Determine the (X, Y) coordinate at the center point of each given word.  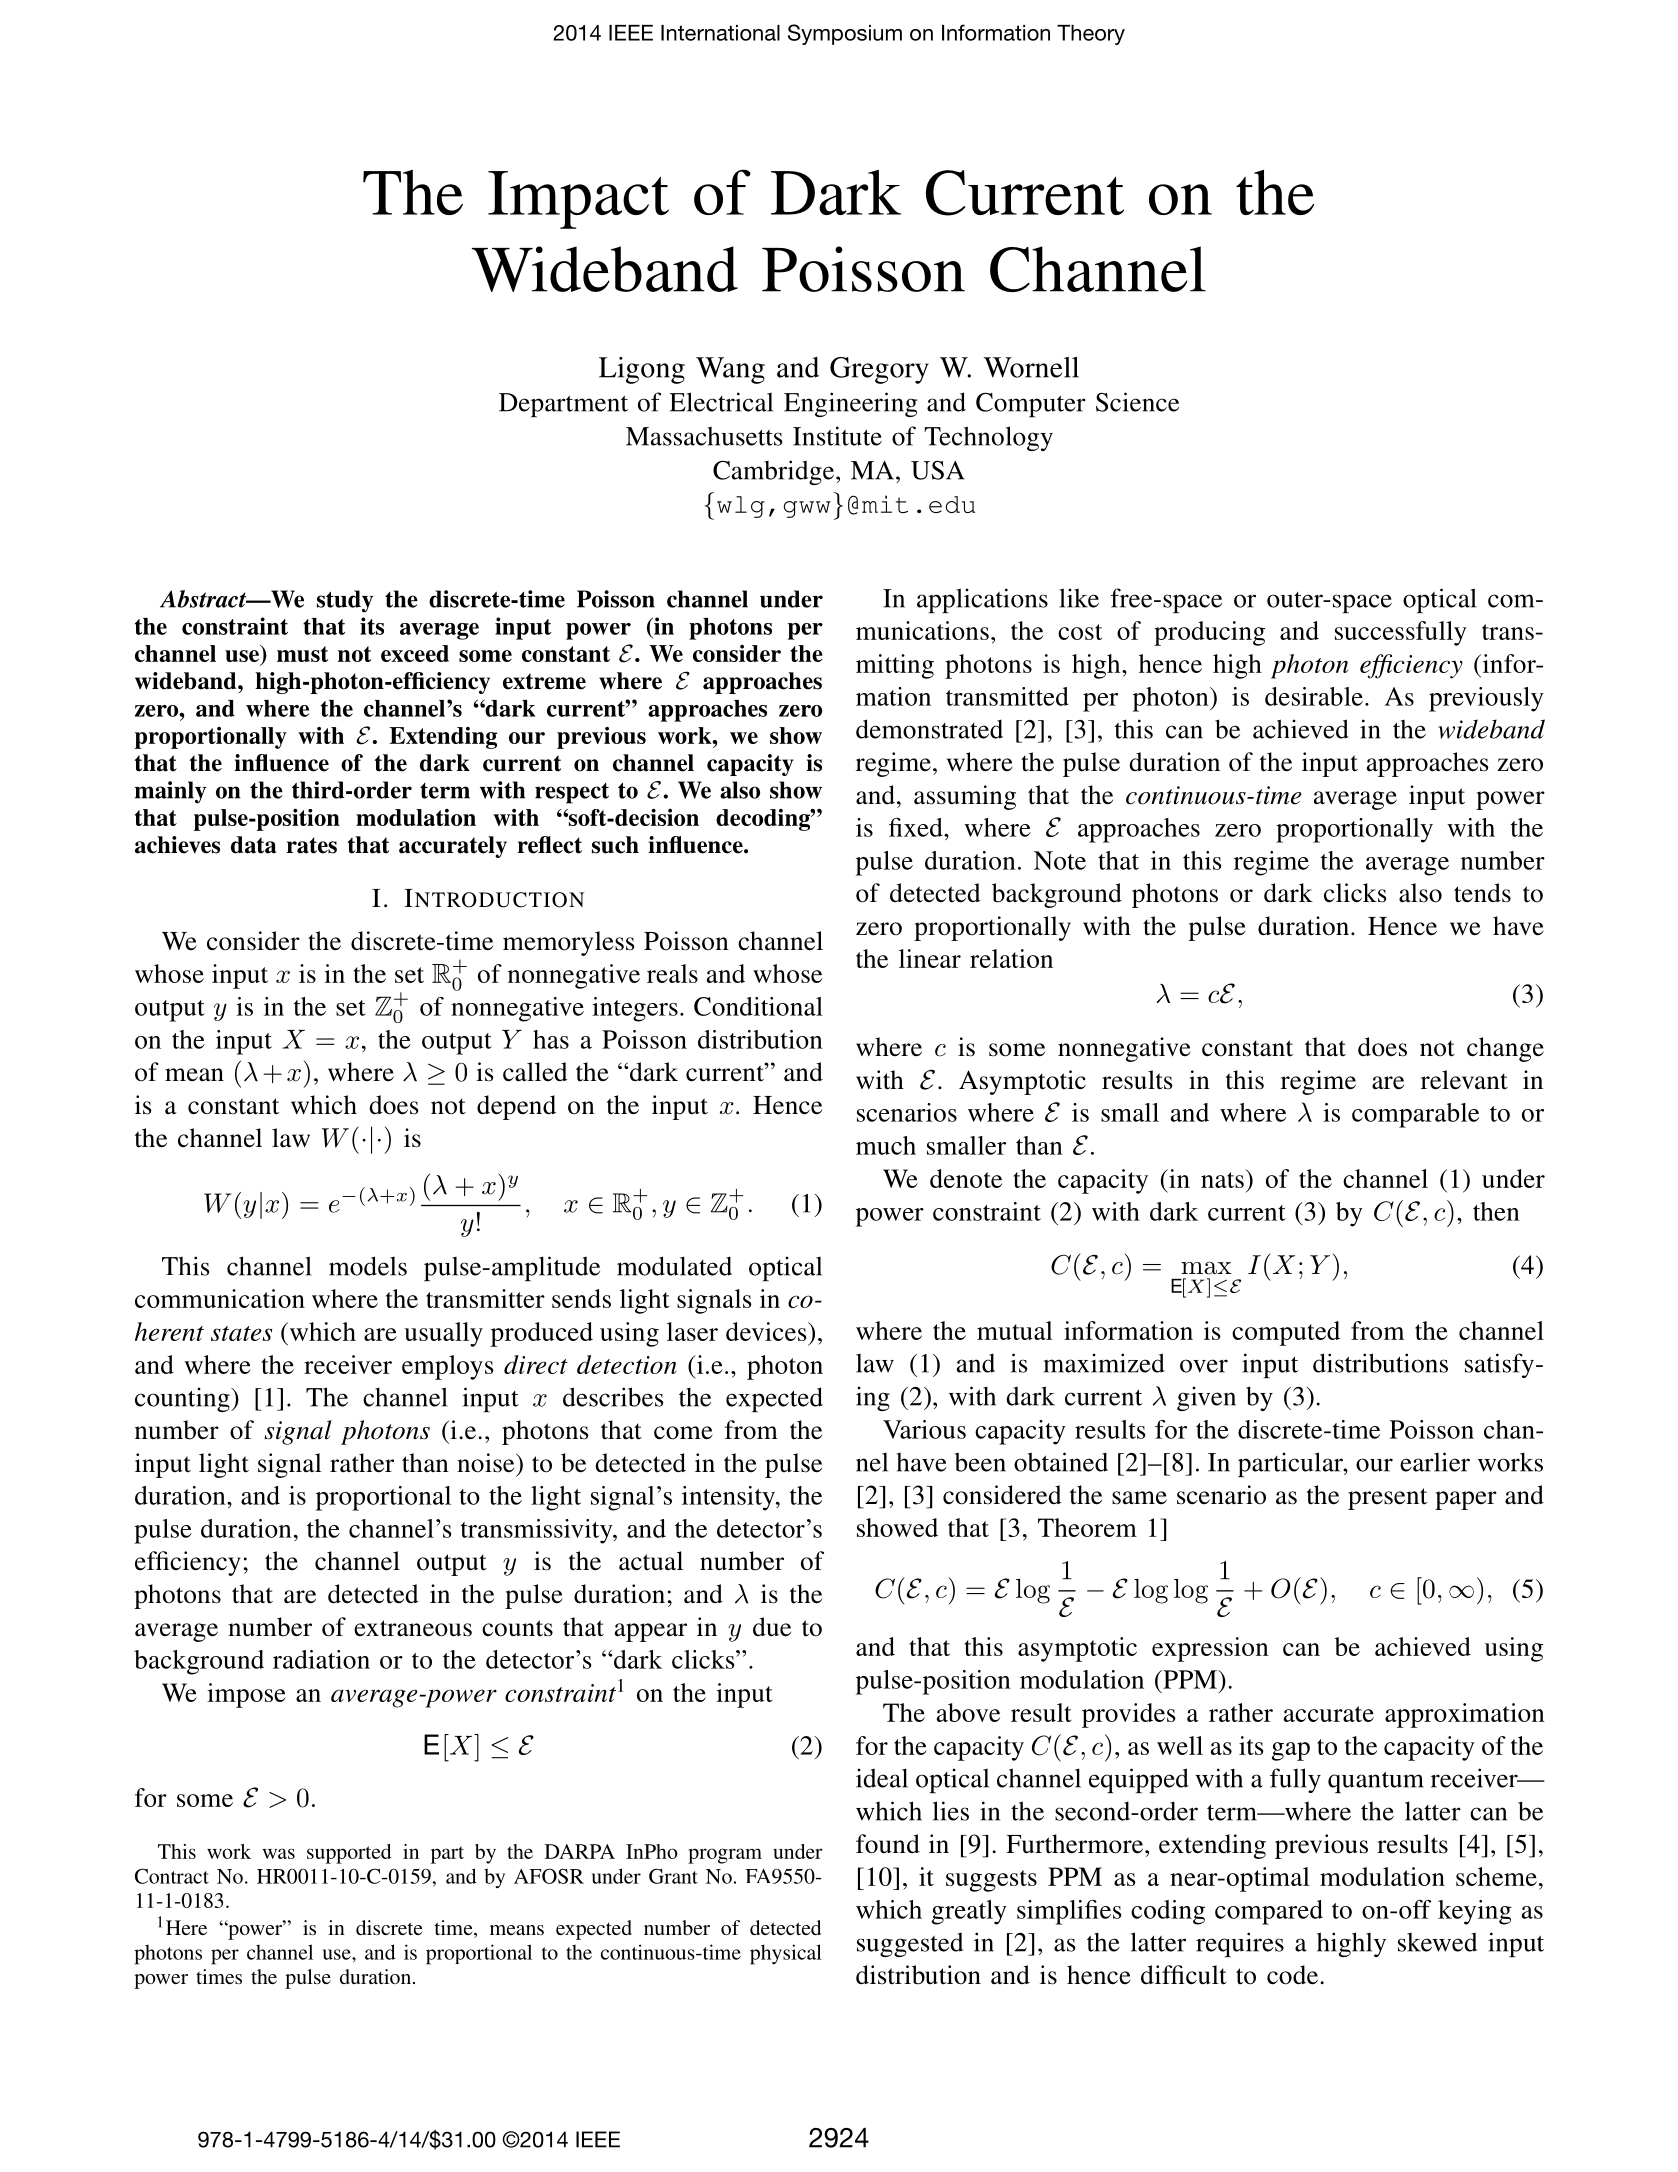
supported (349, 1854)
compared (1269, 1912)
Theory (1091, 35)
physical (786, 1954)
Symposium (845, 34)
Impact (578, 200)
